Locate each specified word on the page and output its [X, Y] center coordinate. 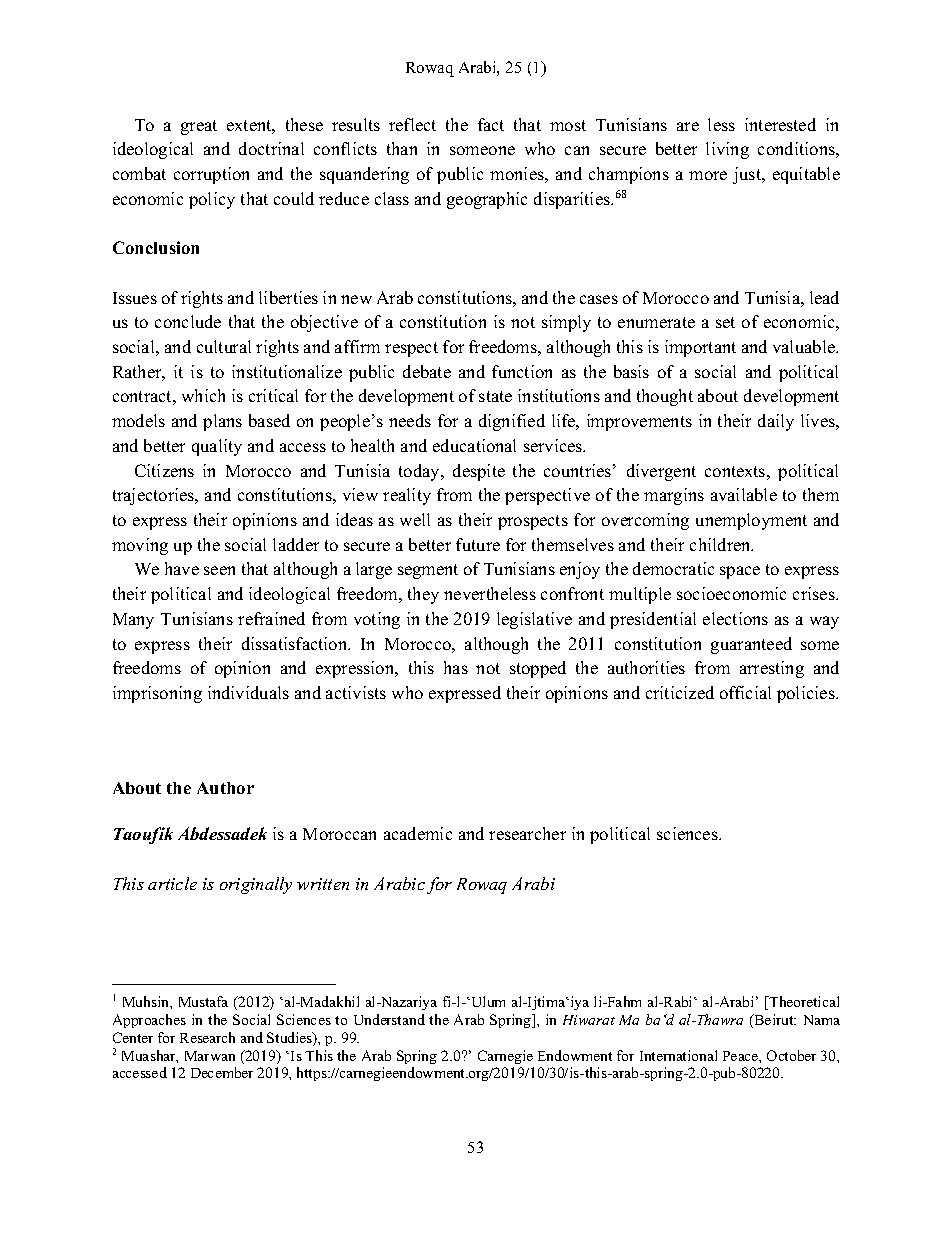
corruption [211, 175]
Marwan [210, 1056]
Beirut [774, 1019]
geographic [487, 200]
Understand [389, 1019]
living [727, 150]
